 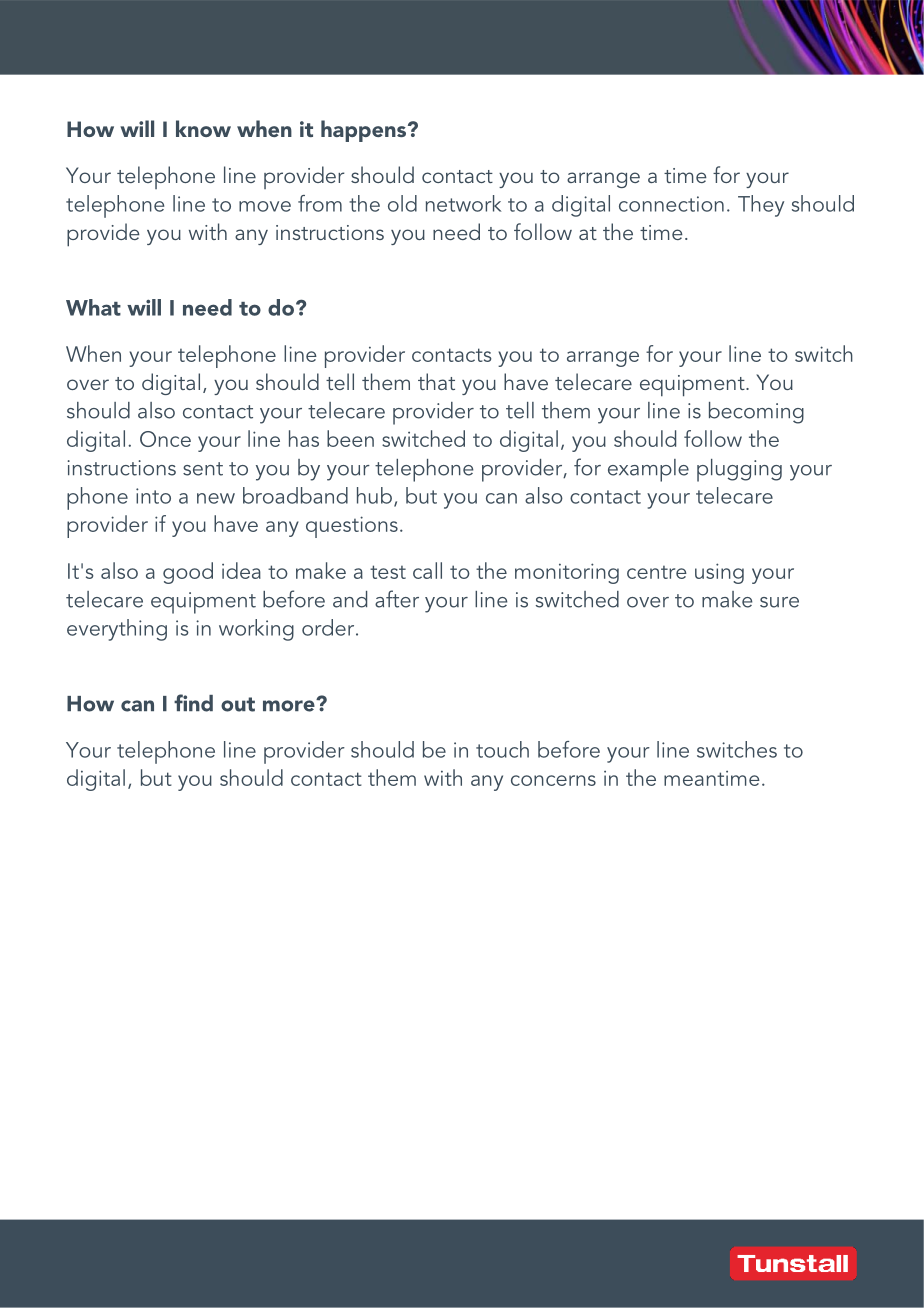 I want to click on happens, so click(x=365, y=131).
